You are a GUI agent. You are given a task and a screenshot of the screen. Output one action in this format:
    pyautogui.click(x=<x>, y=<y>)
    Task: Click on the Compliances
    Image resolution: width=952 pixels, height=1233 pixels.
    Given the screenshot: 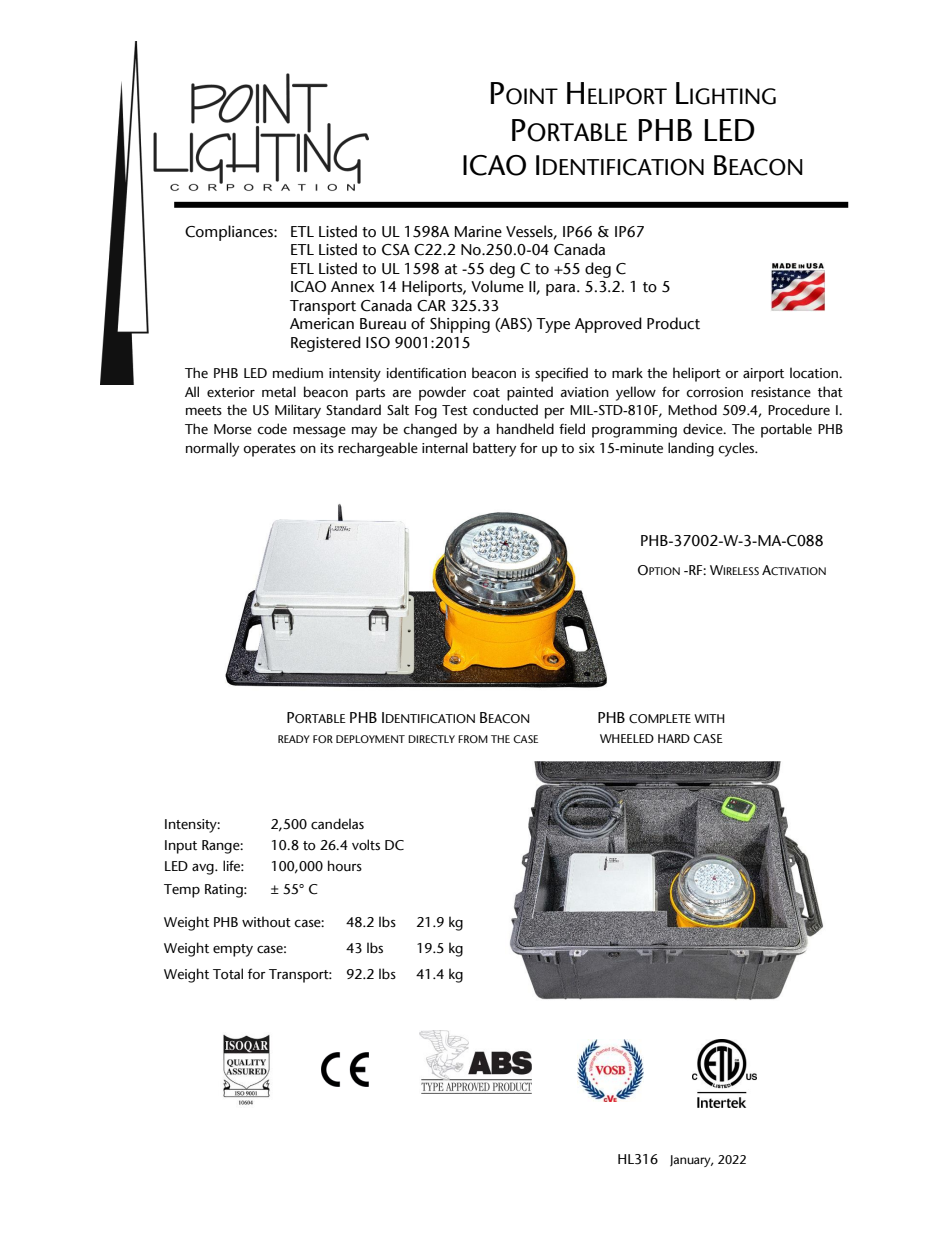 What is the action you would take?
    pyautogui.click(x=230, y=233)
